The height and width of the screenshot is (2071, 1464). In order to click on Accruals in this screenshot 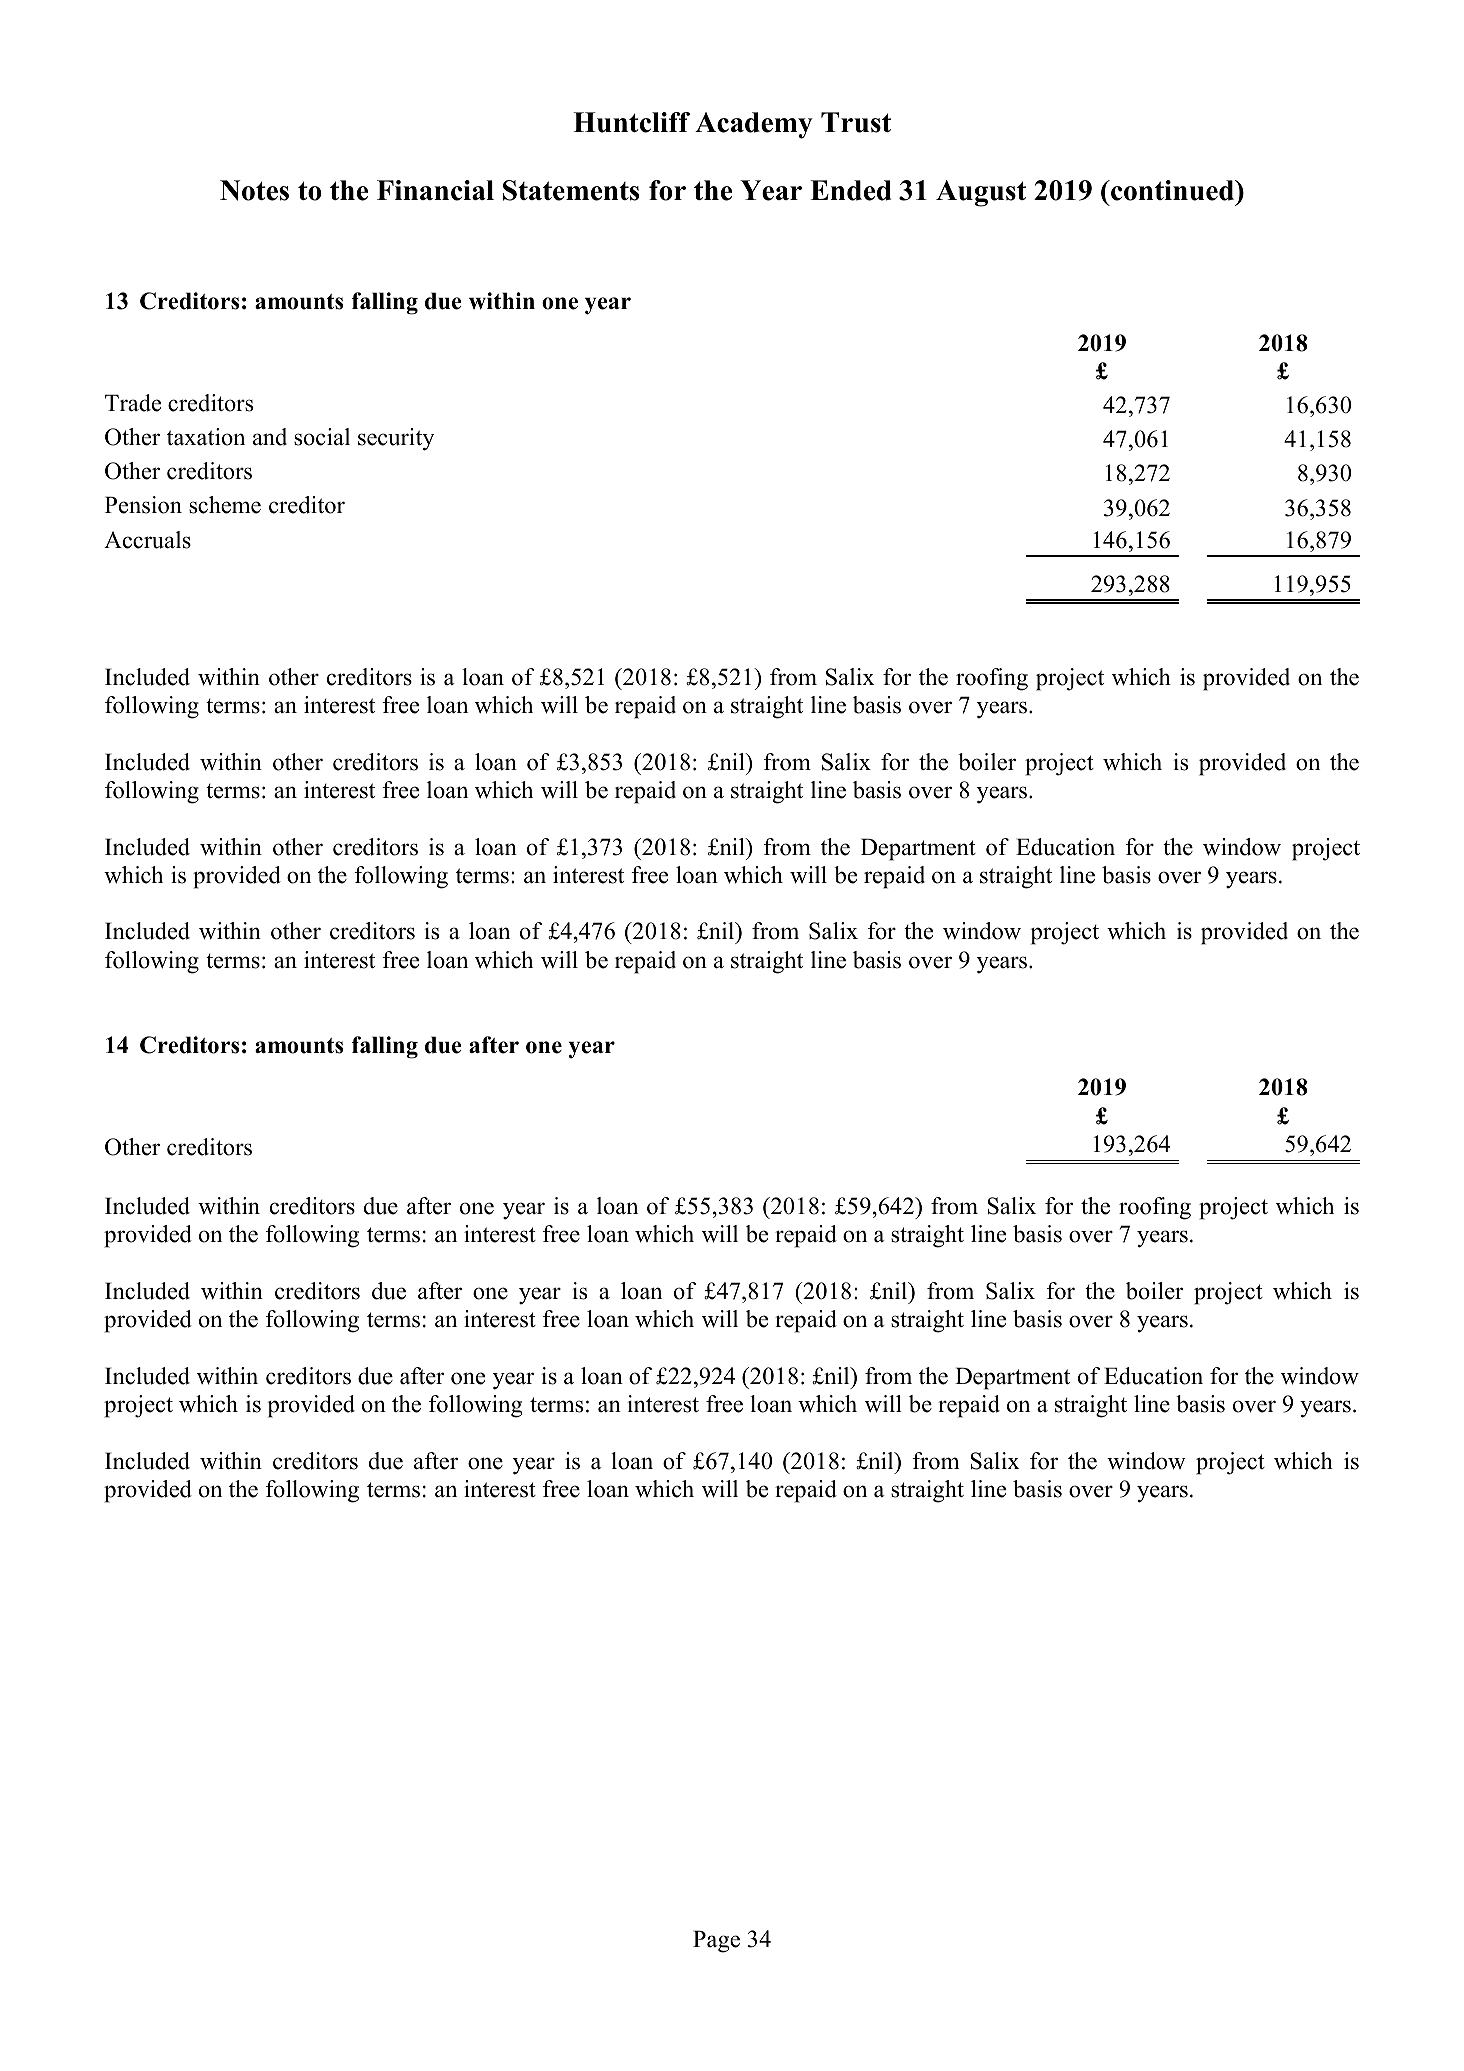, I will do `click(147, 540)`.
